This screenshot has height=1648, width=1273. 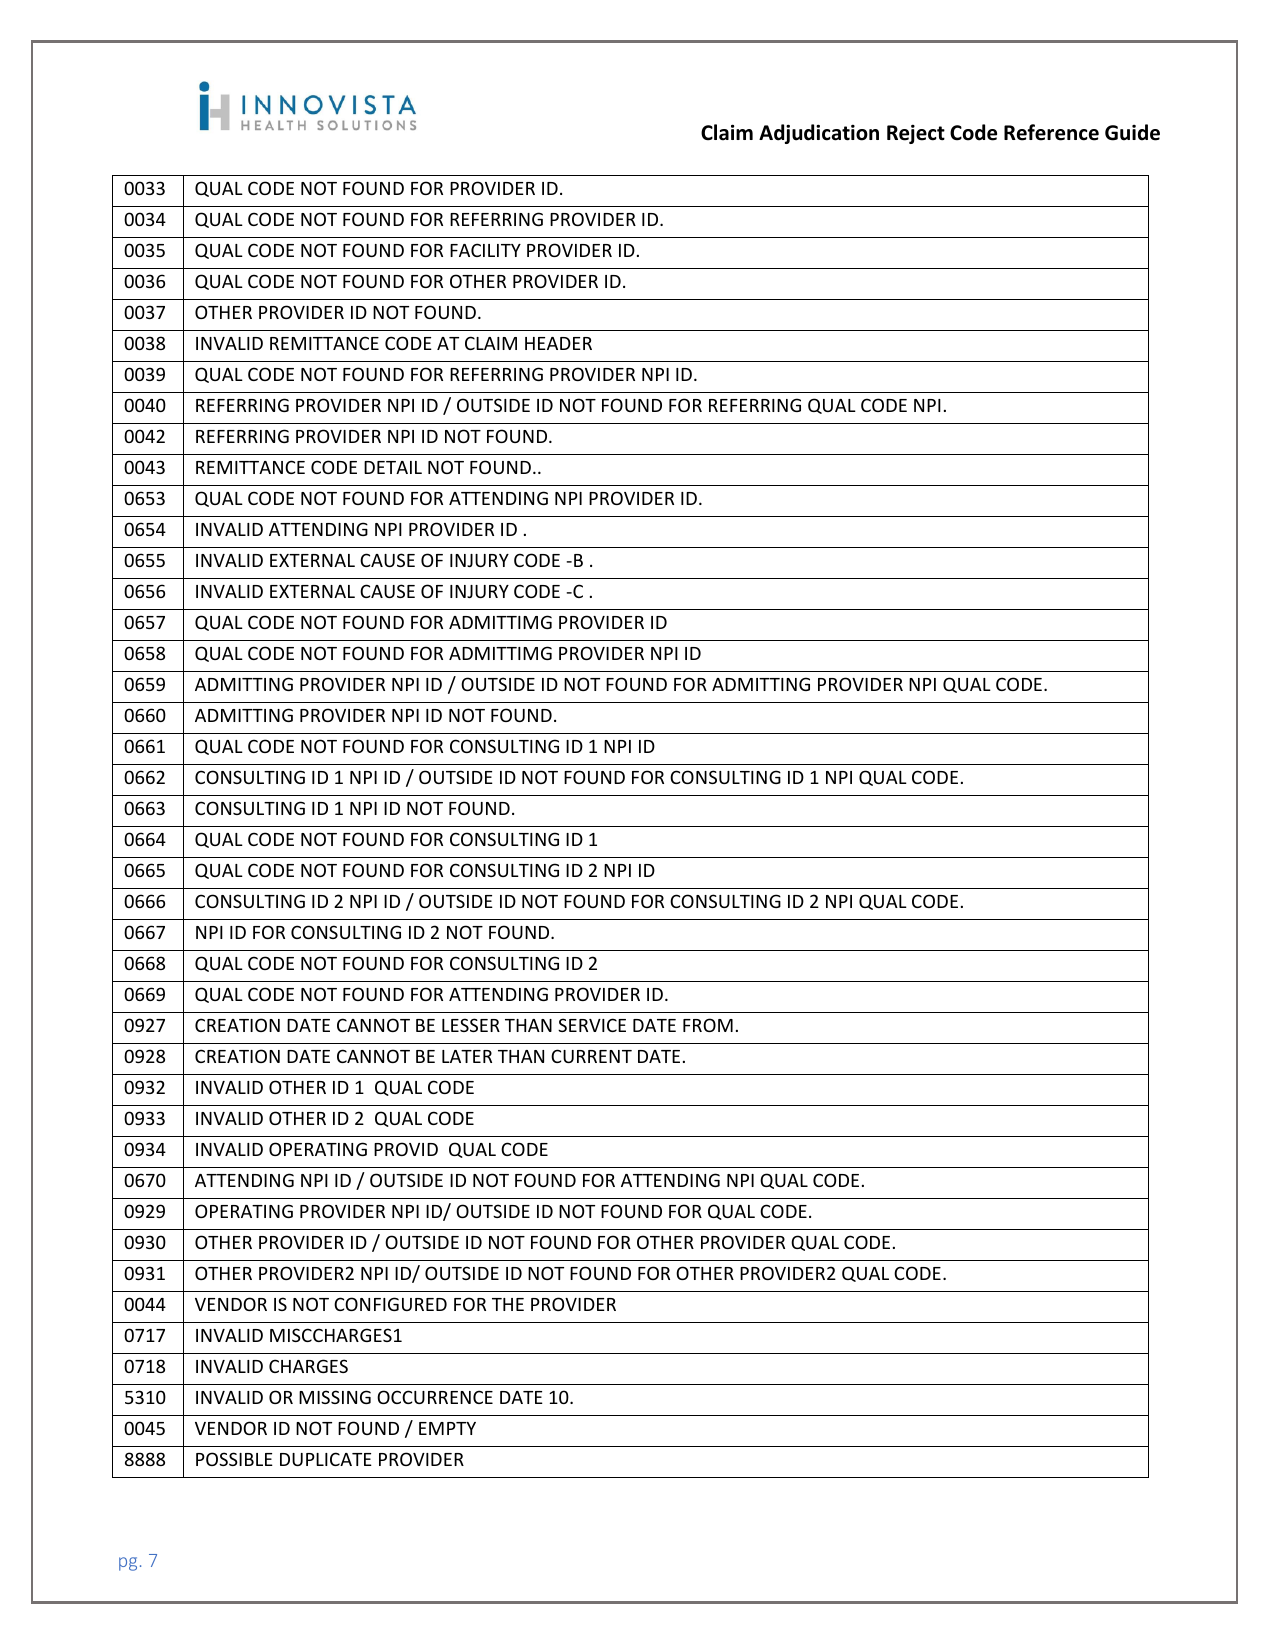 I want to click on FACILITY, so click(x=485, y=250).
